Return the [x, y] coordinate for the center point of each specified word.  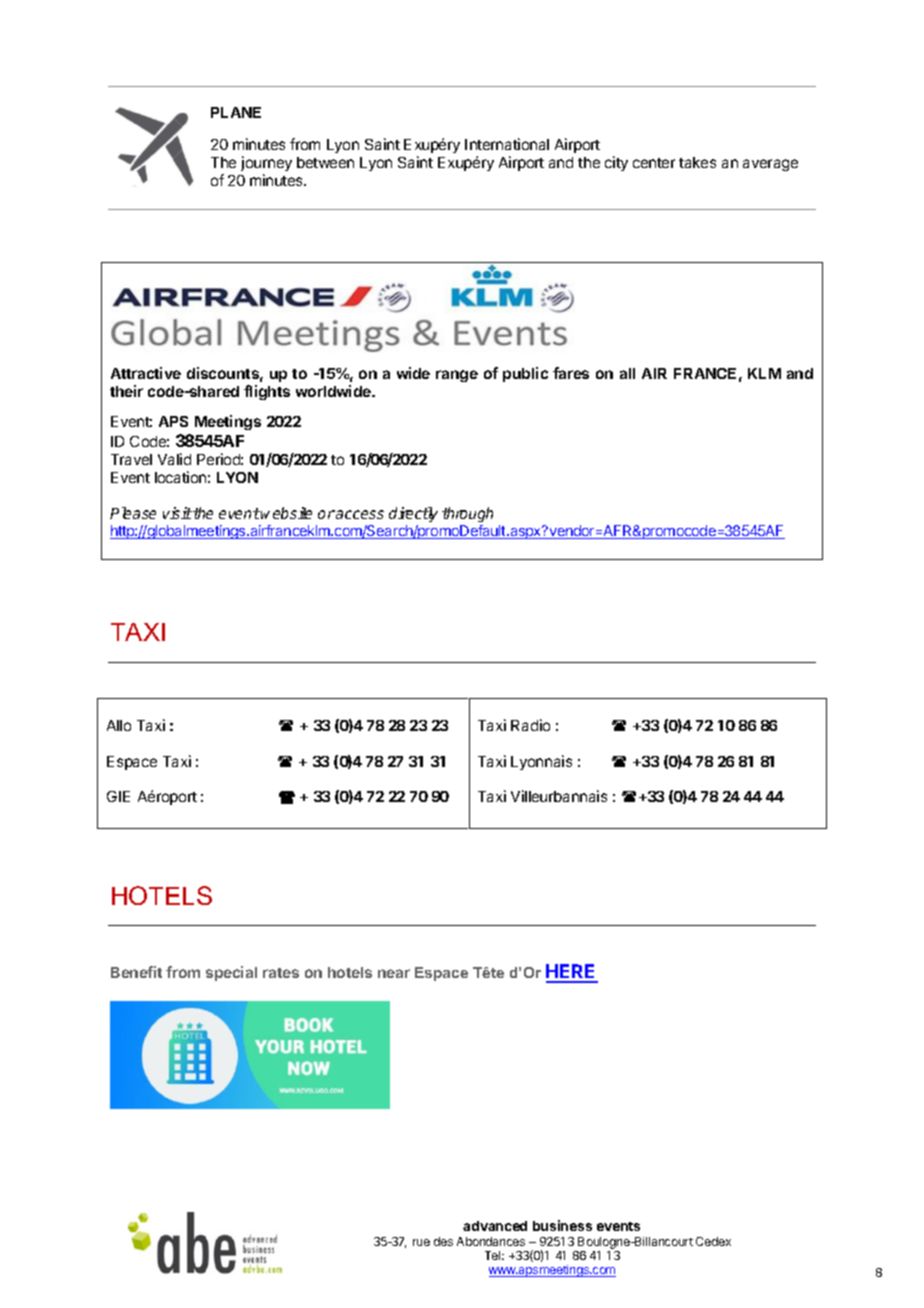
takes [697, 162]
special [231, 973]
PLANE [236, 112]
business [562, 1225]
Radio [530, 725]
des [443, 1241]
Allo [119, 725]
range [457, 376]
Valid [174, 459]
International [507, 144]
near [394, 973]
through [467, 514]
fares [571, 373]
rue [421, 1242]
